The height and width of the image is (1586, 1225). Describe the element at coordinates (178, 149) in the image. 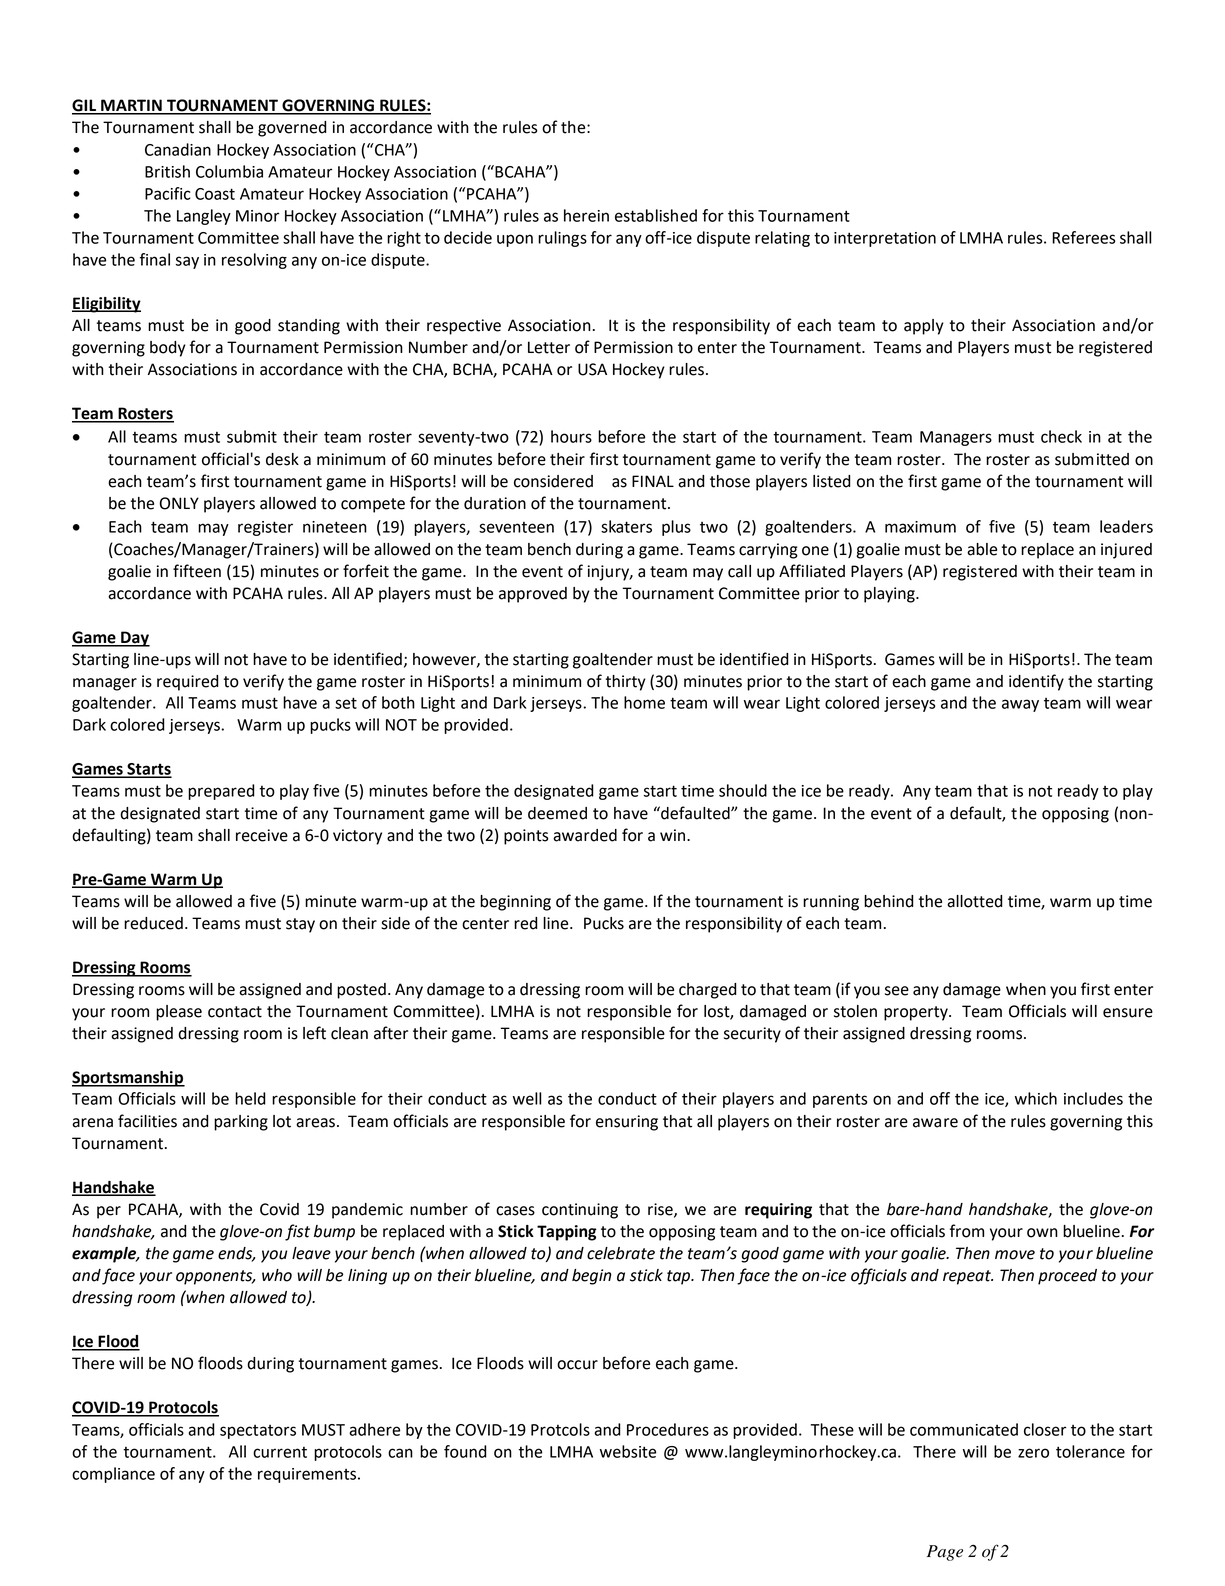

I see `Canadian` at that location.
